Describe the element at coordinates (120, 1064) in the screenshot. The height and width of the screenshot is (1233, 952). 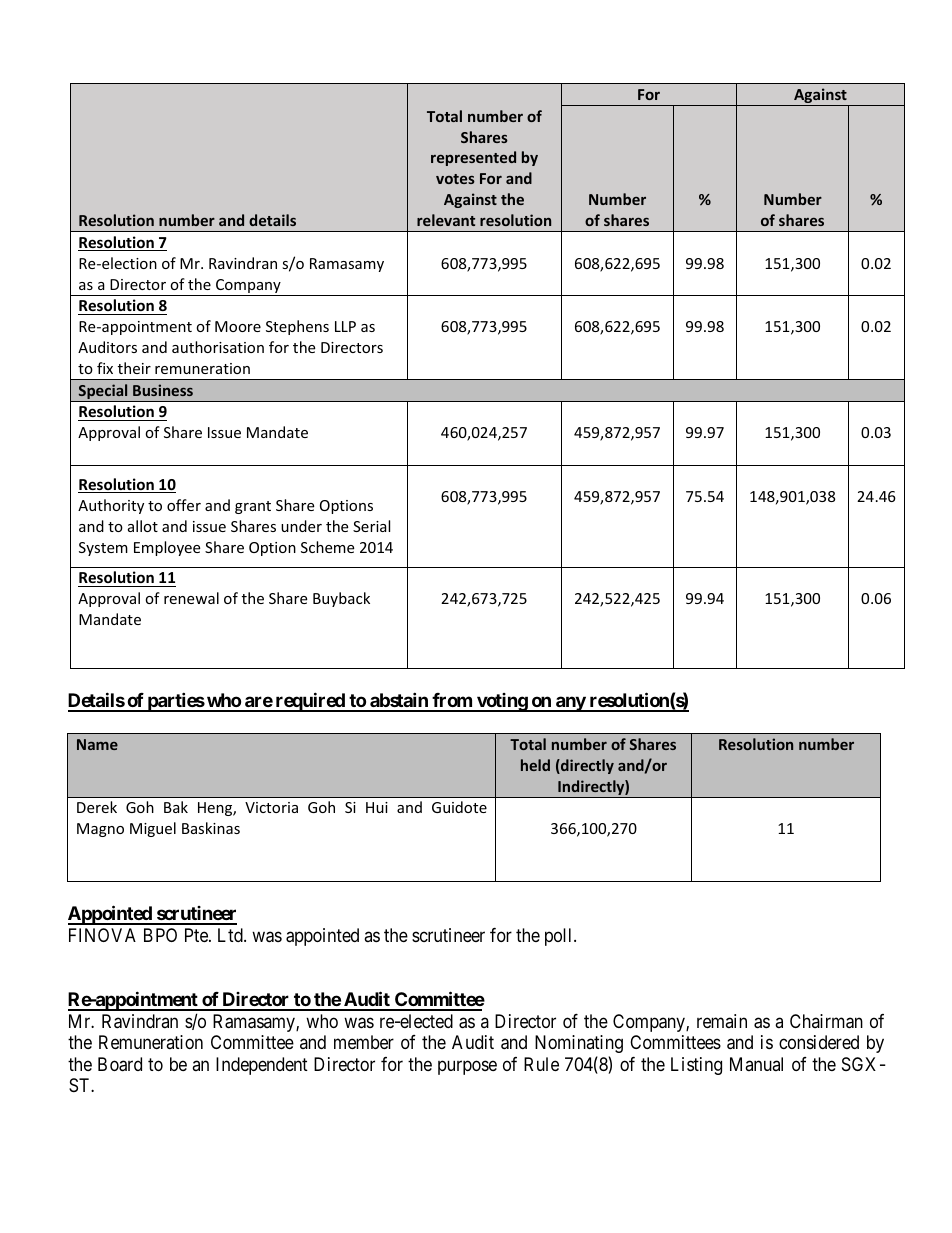
I see `Board` at that location.
